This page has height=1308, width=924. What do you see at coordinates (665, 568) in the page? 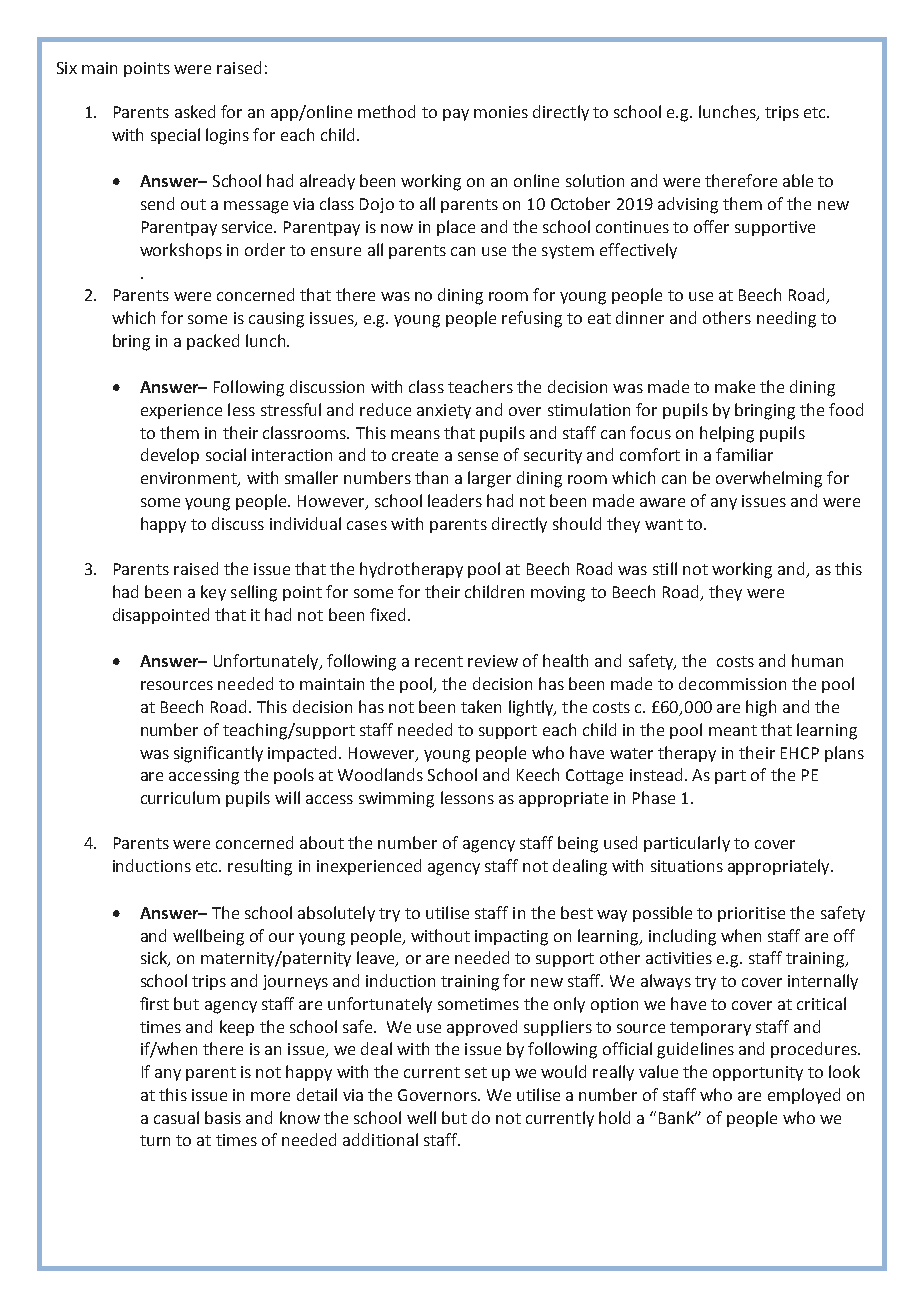
I see `still` at bounding box center [665, 568].
